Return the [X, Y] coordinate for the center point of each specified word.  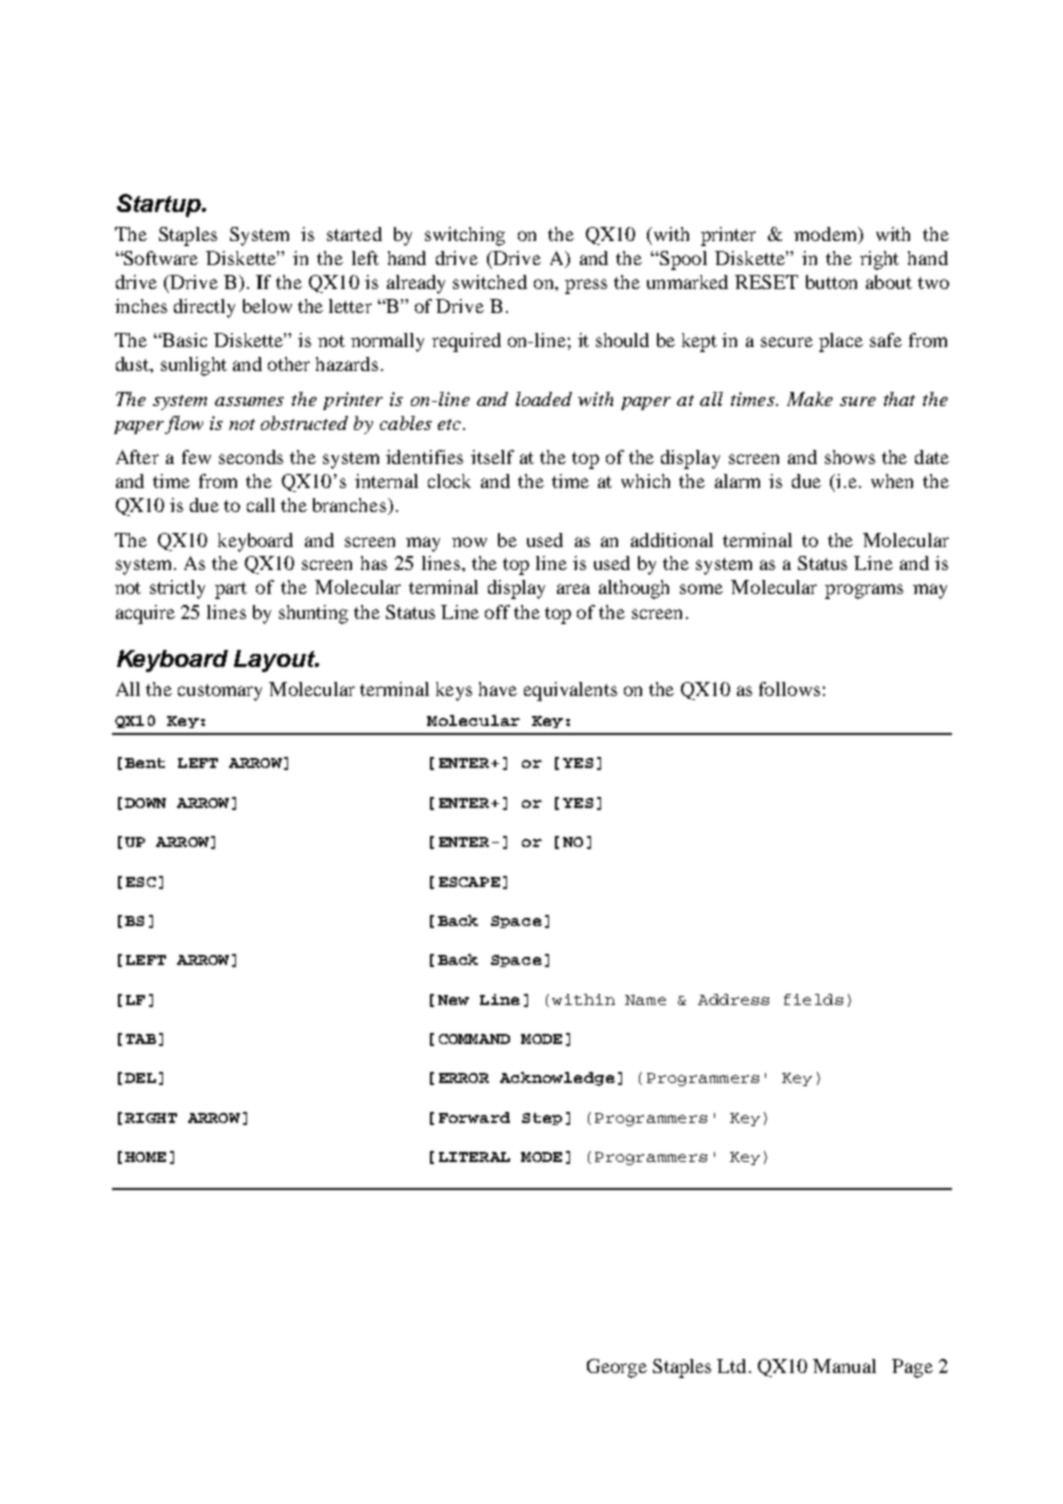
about [889, 282]
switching [465, 236]
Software [160, 258]
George [617, 1368]
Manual [844, 1366]
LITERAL [474, 1157]
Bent [145, 763]
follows [789, 689]
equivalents [570, 691]
